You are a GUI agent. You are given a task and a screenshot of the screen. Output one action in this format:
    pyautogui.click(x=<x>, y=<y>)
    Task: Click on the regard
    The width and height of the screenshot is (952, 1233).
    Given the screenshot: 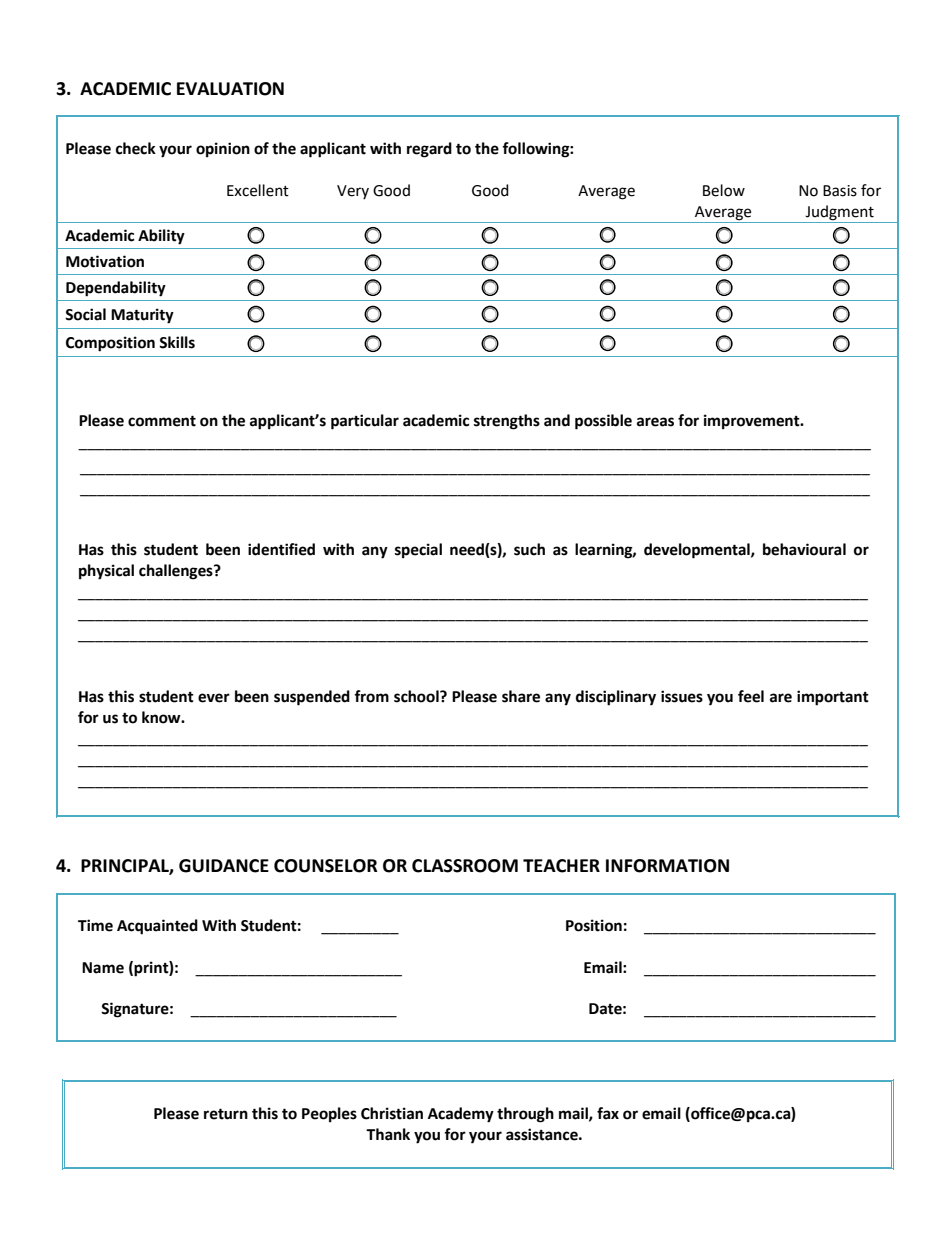 What is the action you would take?
    pyautogui.click(x=429, y=150)
